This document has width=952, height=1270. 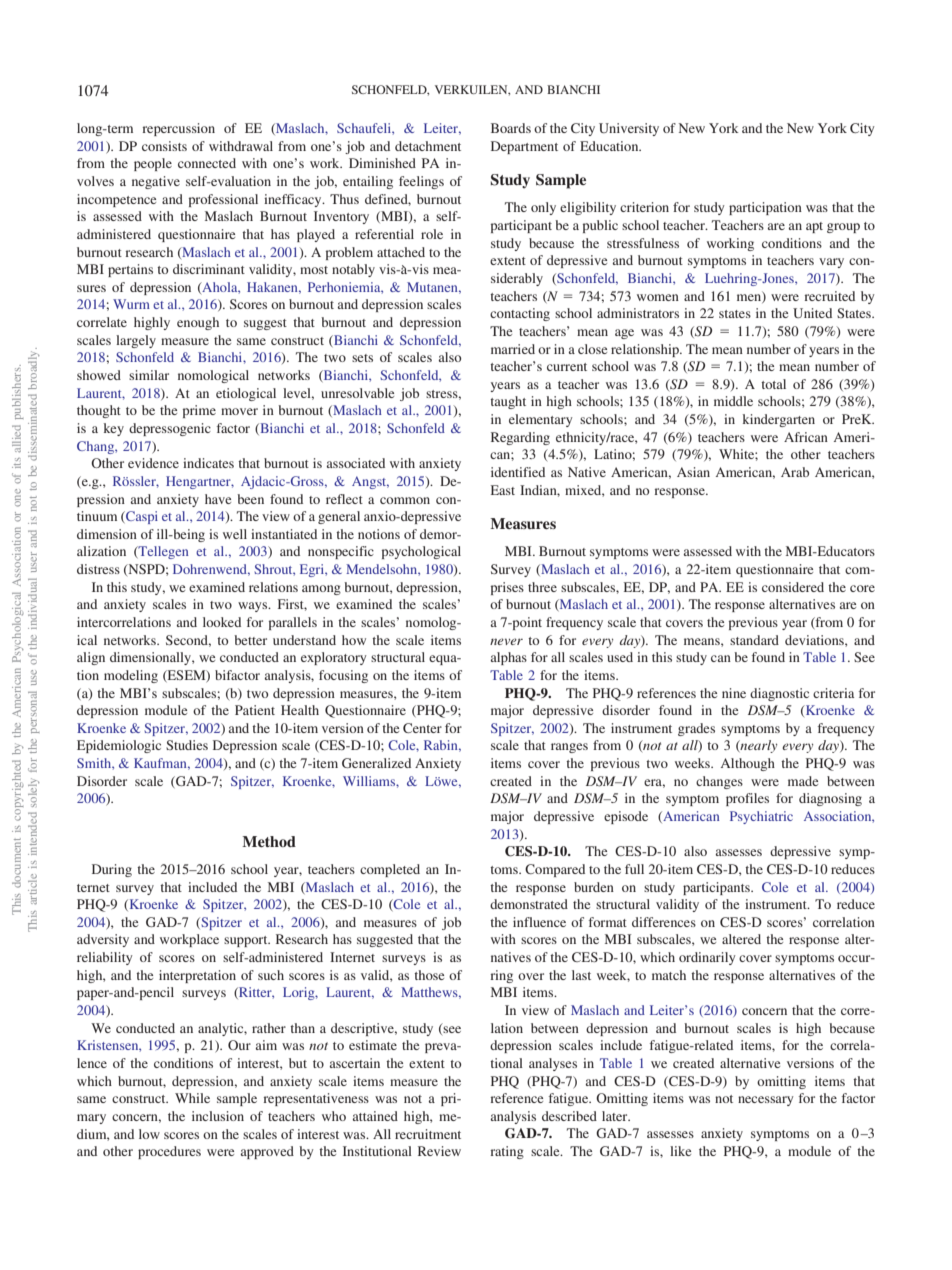 What do you see at coordinates (814, 227) in the document?
I see `apt` at bounding box center [814, 227].
